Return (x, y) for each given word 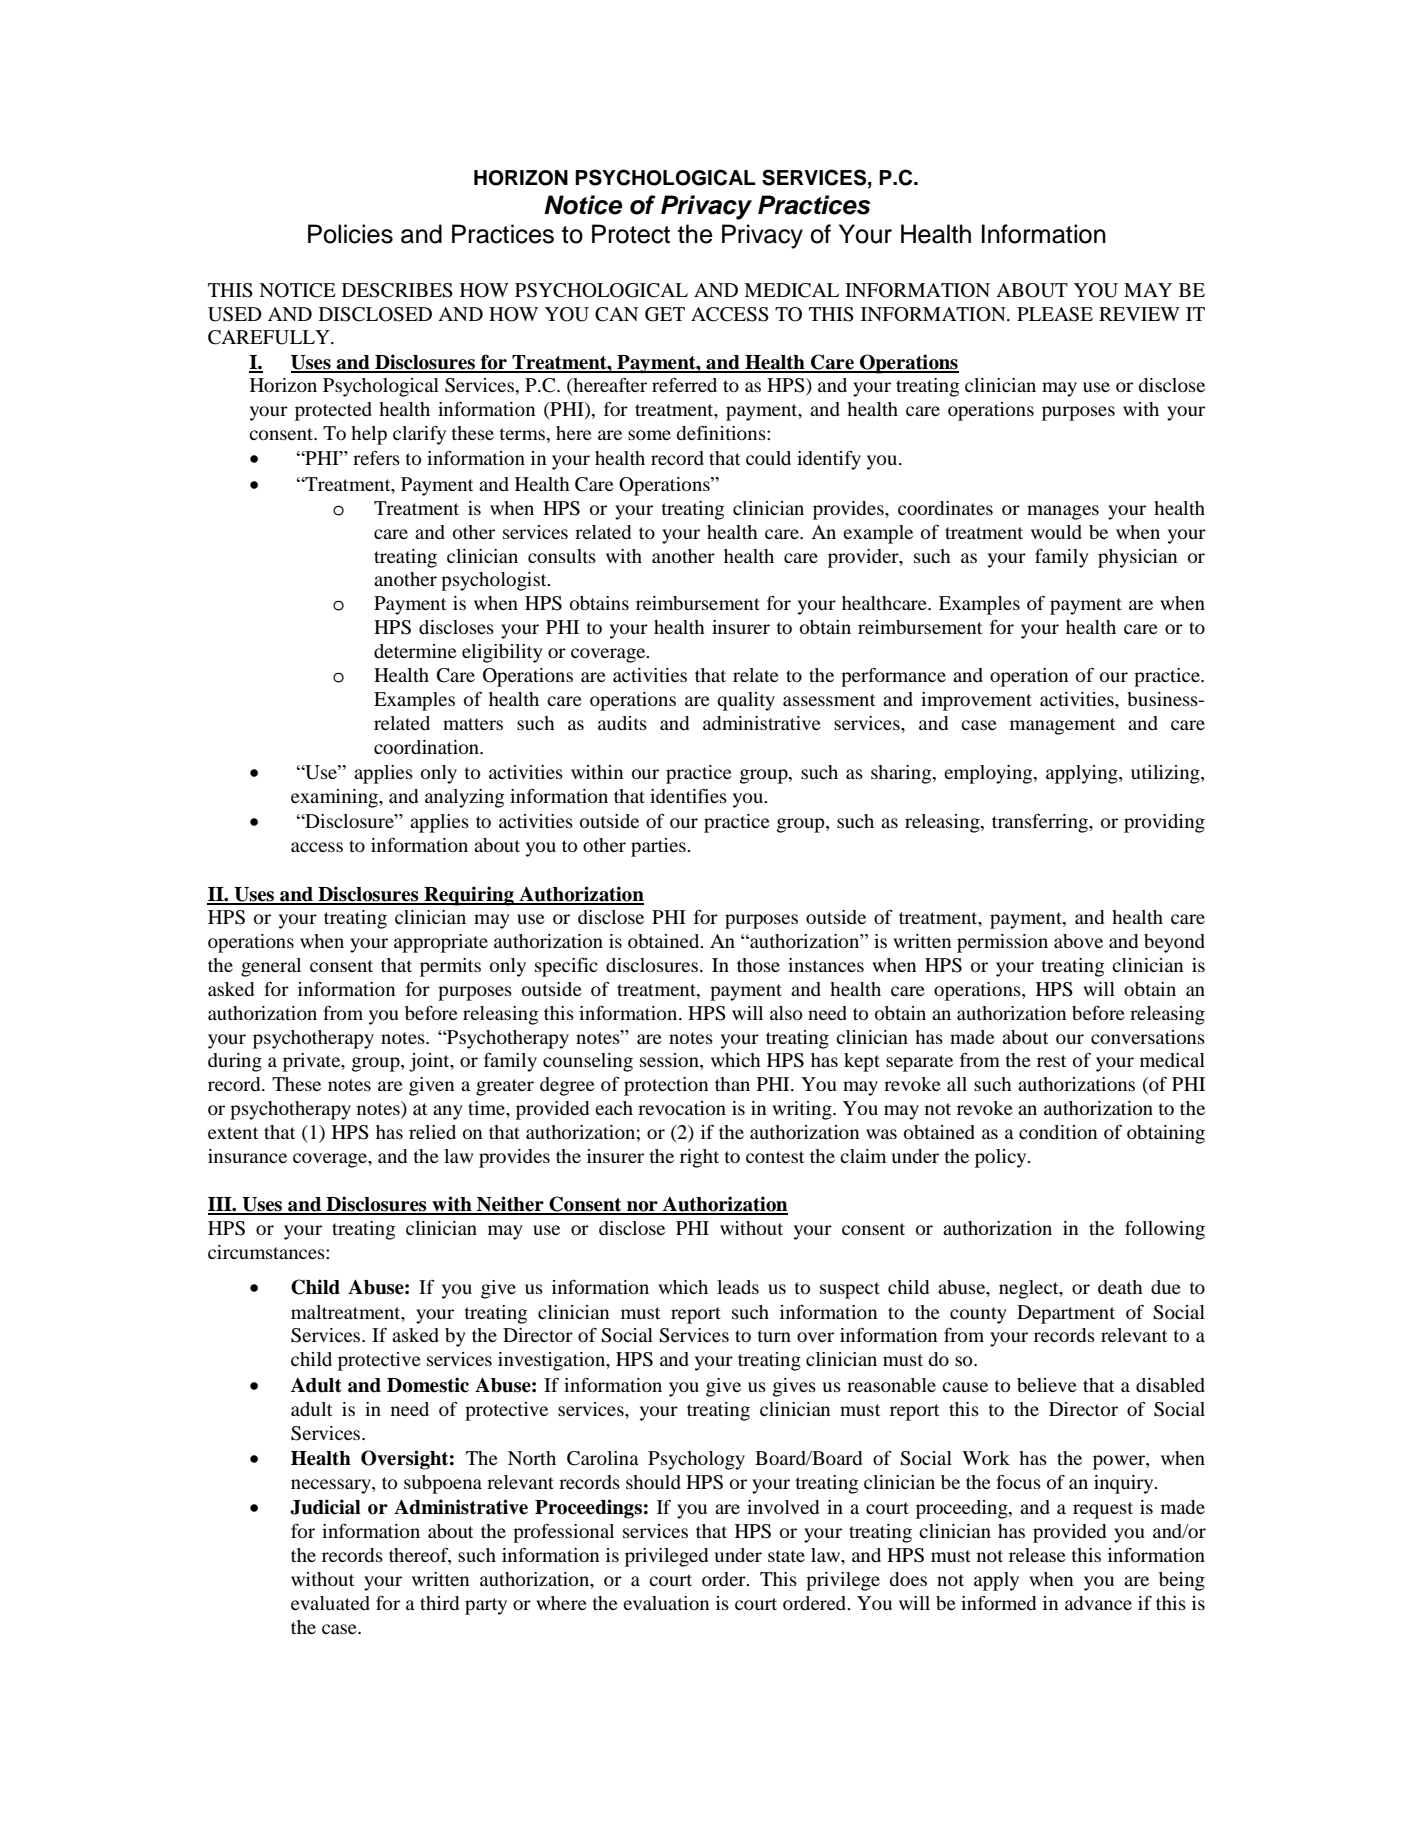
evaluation (666, 1603)
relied (432, 1132)
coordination (427, 747)
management (1062, 726)
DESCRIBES (397, 290)
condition (1058, 1132)
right (699, 1158)
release (1037, 1555)
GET (665, 314)
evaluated (330, 1603)
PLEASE (1055, 314)
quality (746, 701)
